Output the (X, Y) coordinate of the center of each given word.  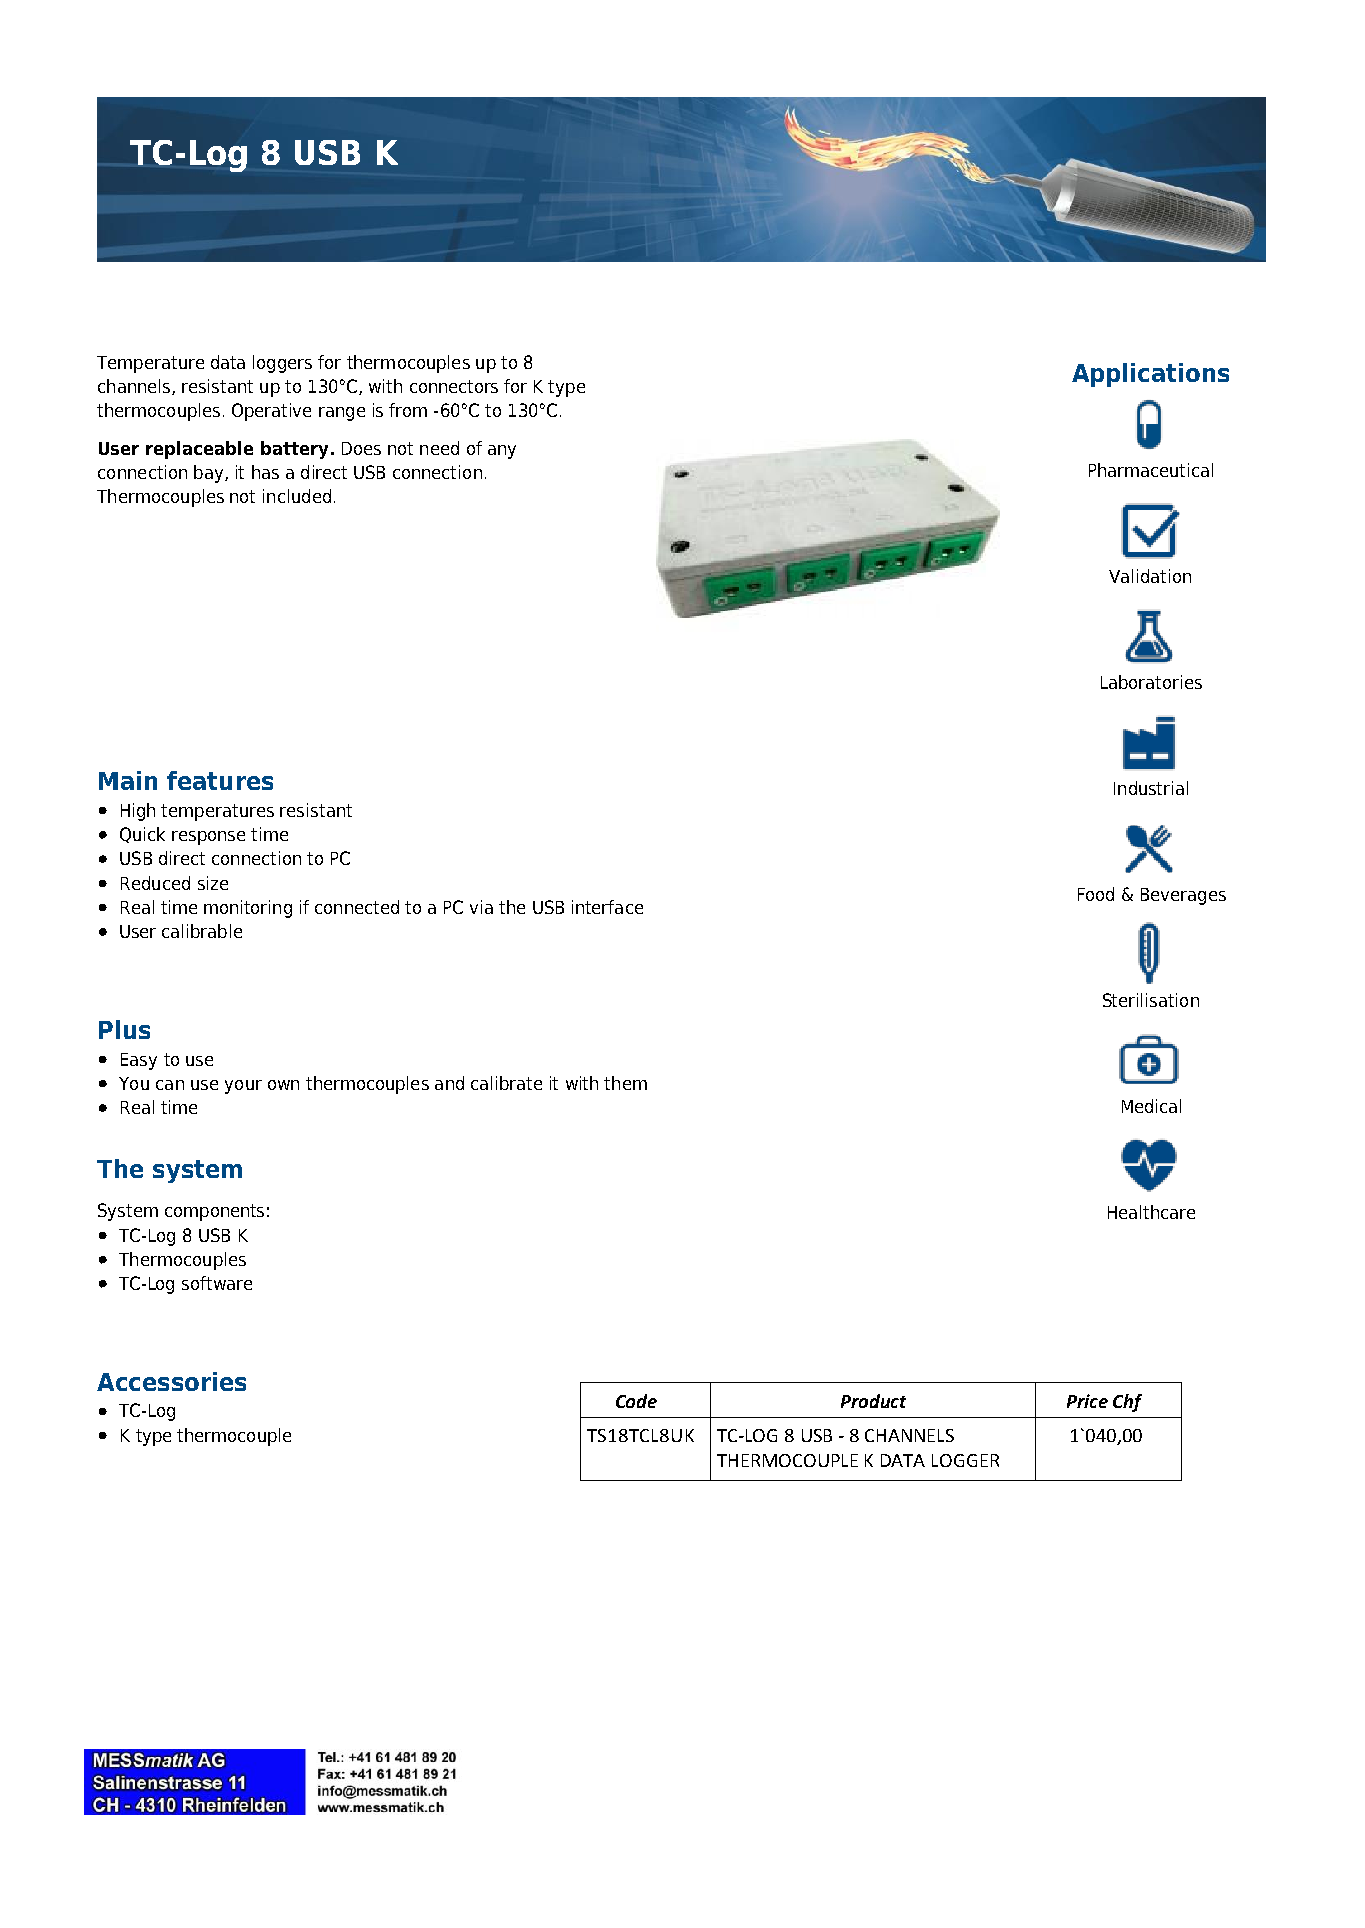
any (502, 452)
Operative (271, 412)
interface (607, 907)
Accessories (171, 1381)
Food (1096, 894)
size (213, 883)
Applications (1150, 375)
